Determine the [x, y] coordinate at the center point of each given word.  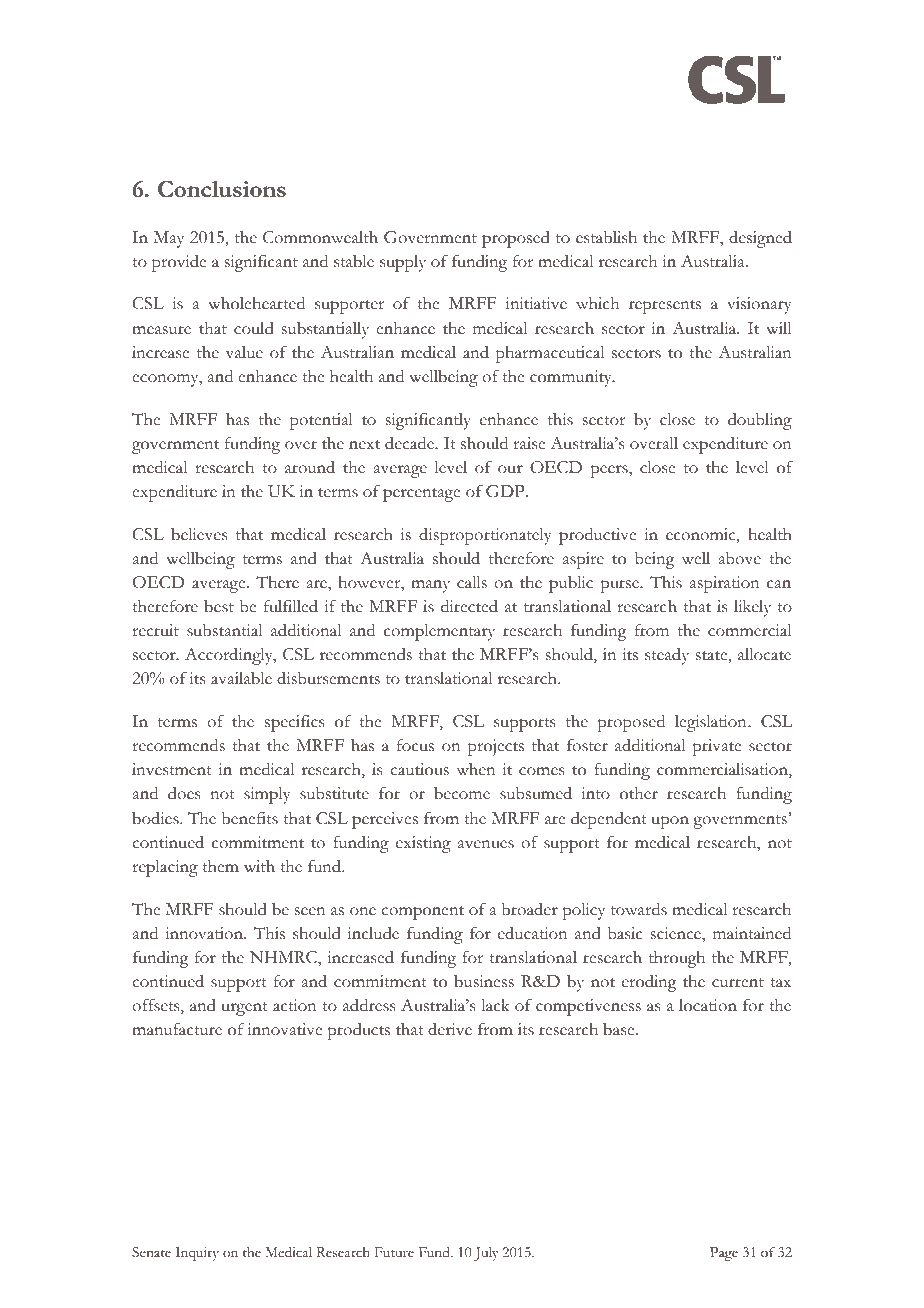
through [677, 959]
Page [724, 1254]
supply [403, 263]
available [241, 678]
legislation [712, 723]
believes [199, 534]
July [486, 1254]
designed [760, 239]
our [510, 469]
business [484, 981]
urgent [245, 1009]
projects [496, 747]
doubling [760, 421]
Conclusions [222, 189]
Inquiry [197, 1254]
